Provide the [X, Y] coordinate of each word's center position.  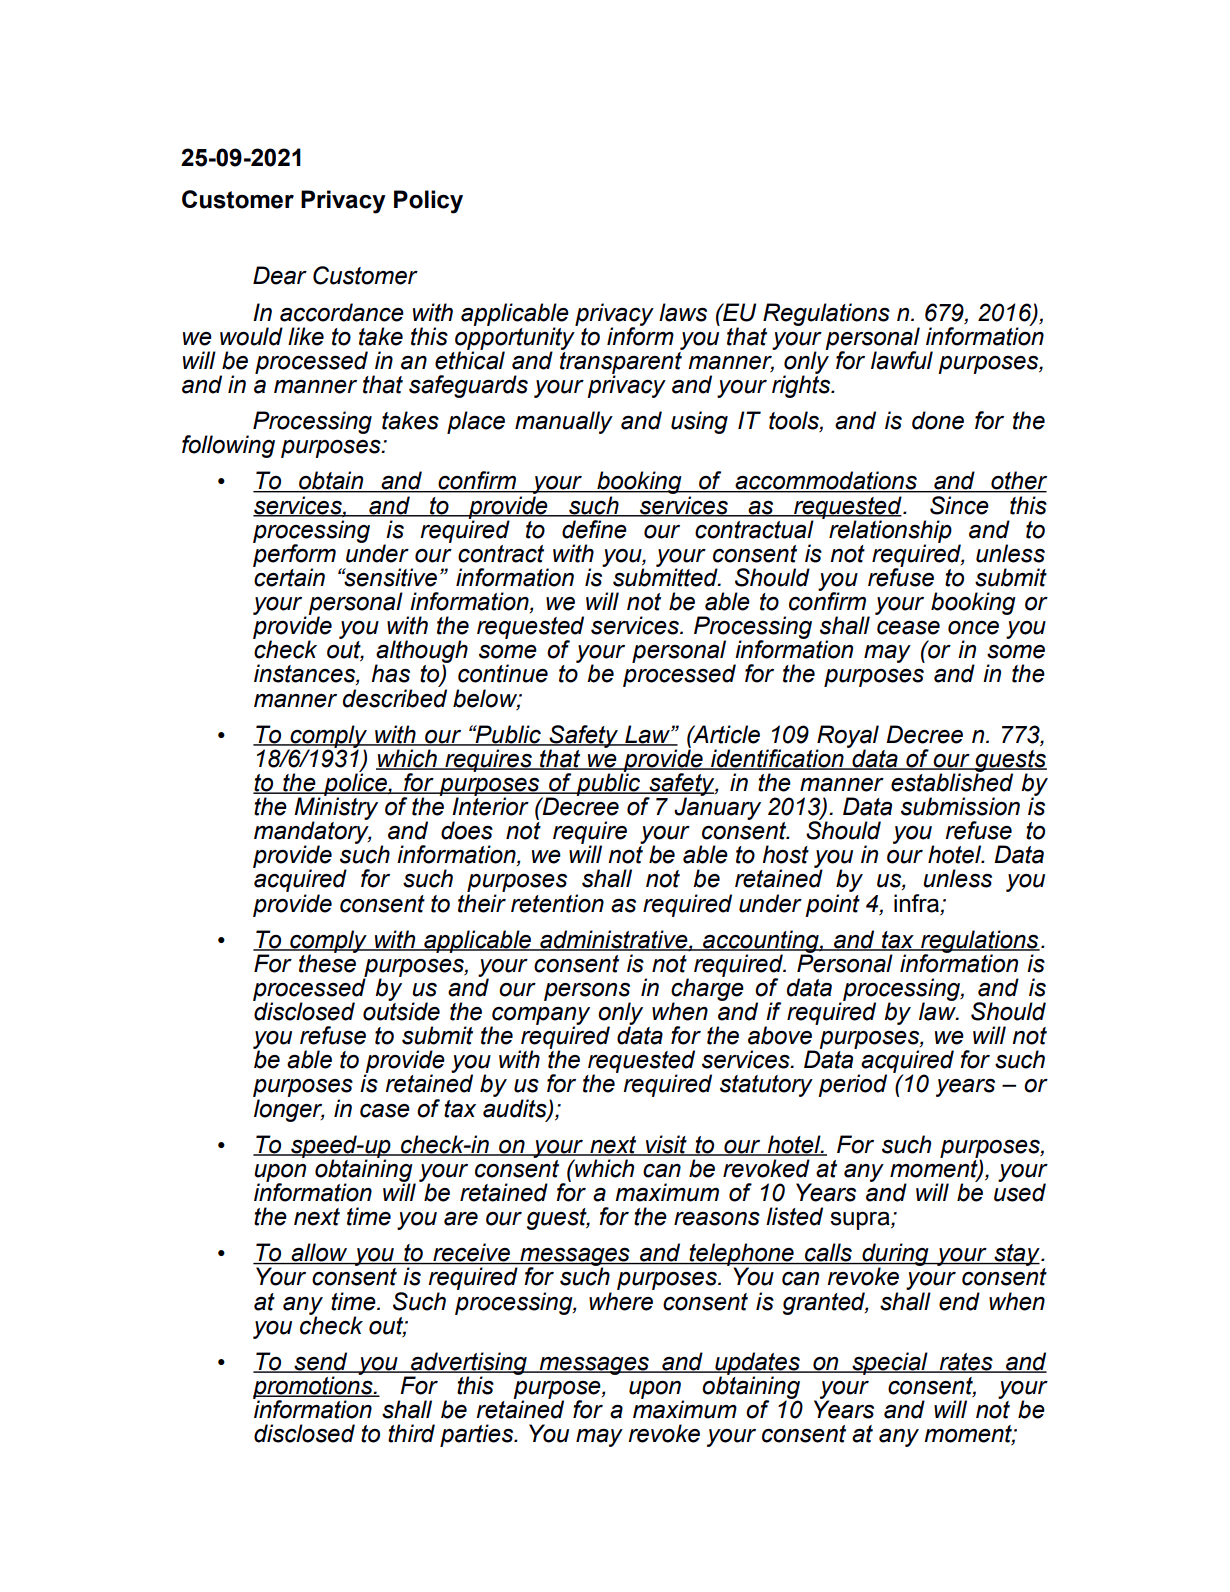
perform [294, 555]
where [621, 1301]
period [852, 1085]
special [890, 1363]
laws [683, 312]
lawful [902, 360]
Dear [280, 275]
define [594, 529]
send [321, 1362]
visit [666, 1145]
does [467, 830]
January [717, 807]
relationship [890, 532]
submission [960, 806]
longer [289, 1110]
